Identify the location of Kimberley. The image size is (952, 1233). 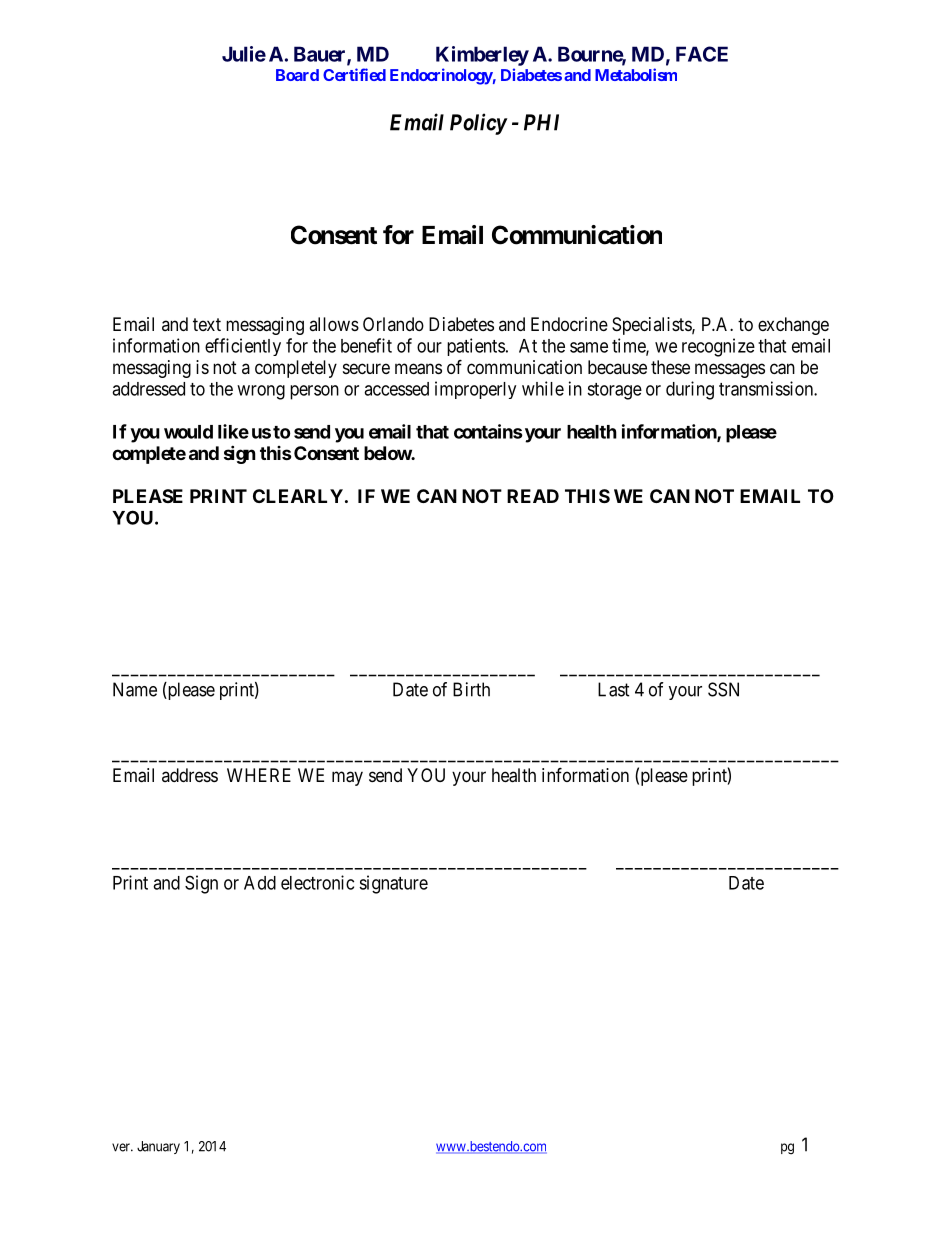
(482, 56).
